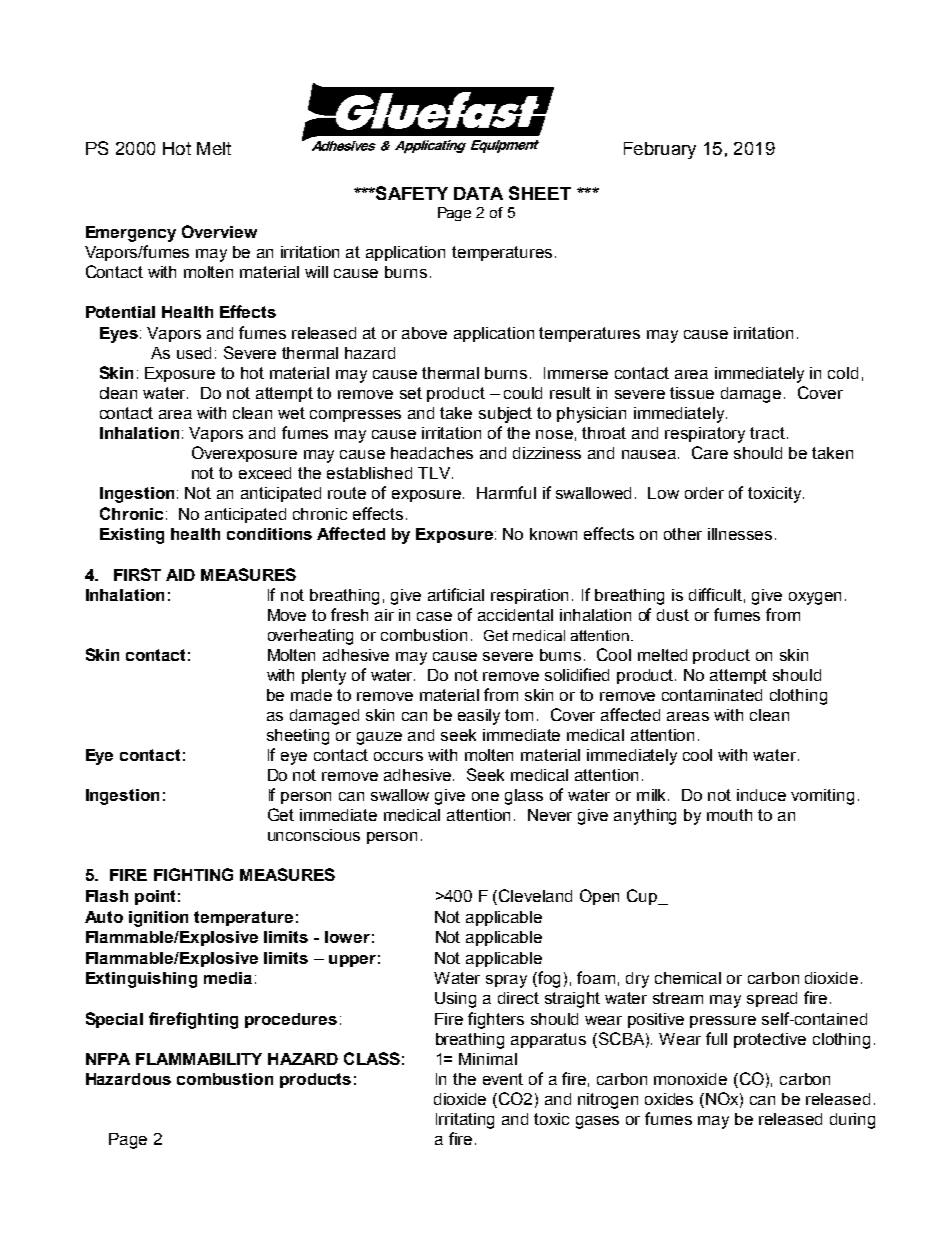 The width and height of the screenshot is (952, 1233). What do you see at coordinates (199, 1059) in the screenshot?
I see `FLAMMABILITY` at bounding box center [199, 1059].
